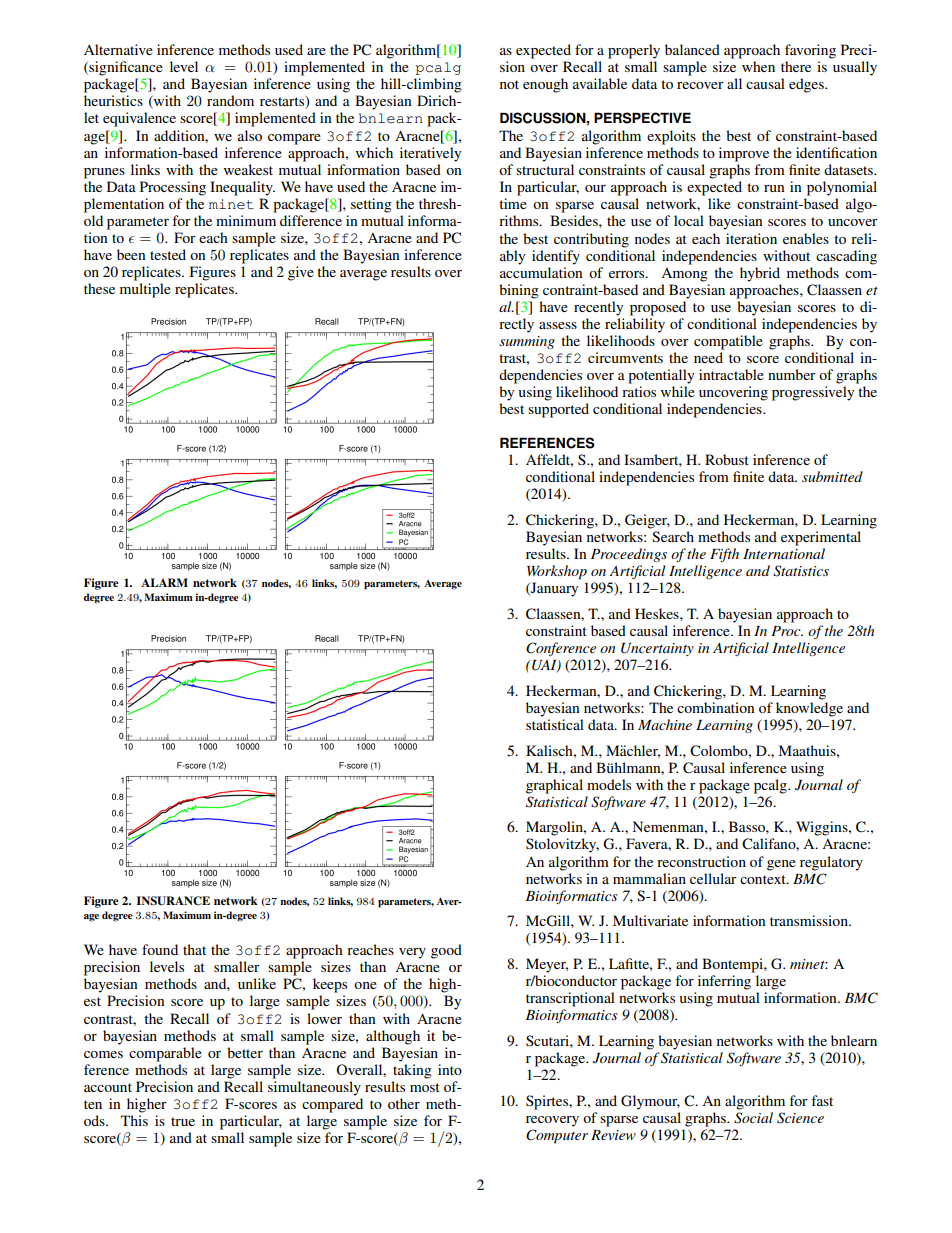  What do you see at coordinates (164, 582) in the image?
I see `ALARM` at bounding box center [164, 582].
